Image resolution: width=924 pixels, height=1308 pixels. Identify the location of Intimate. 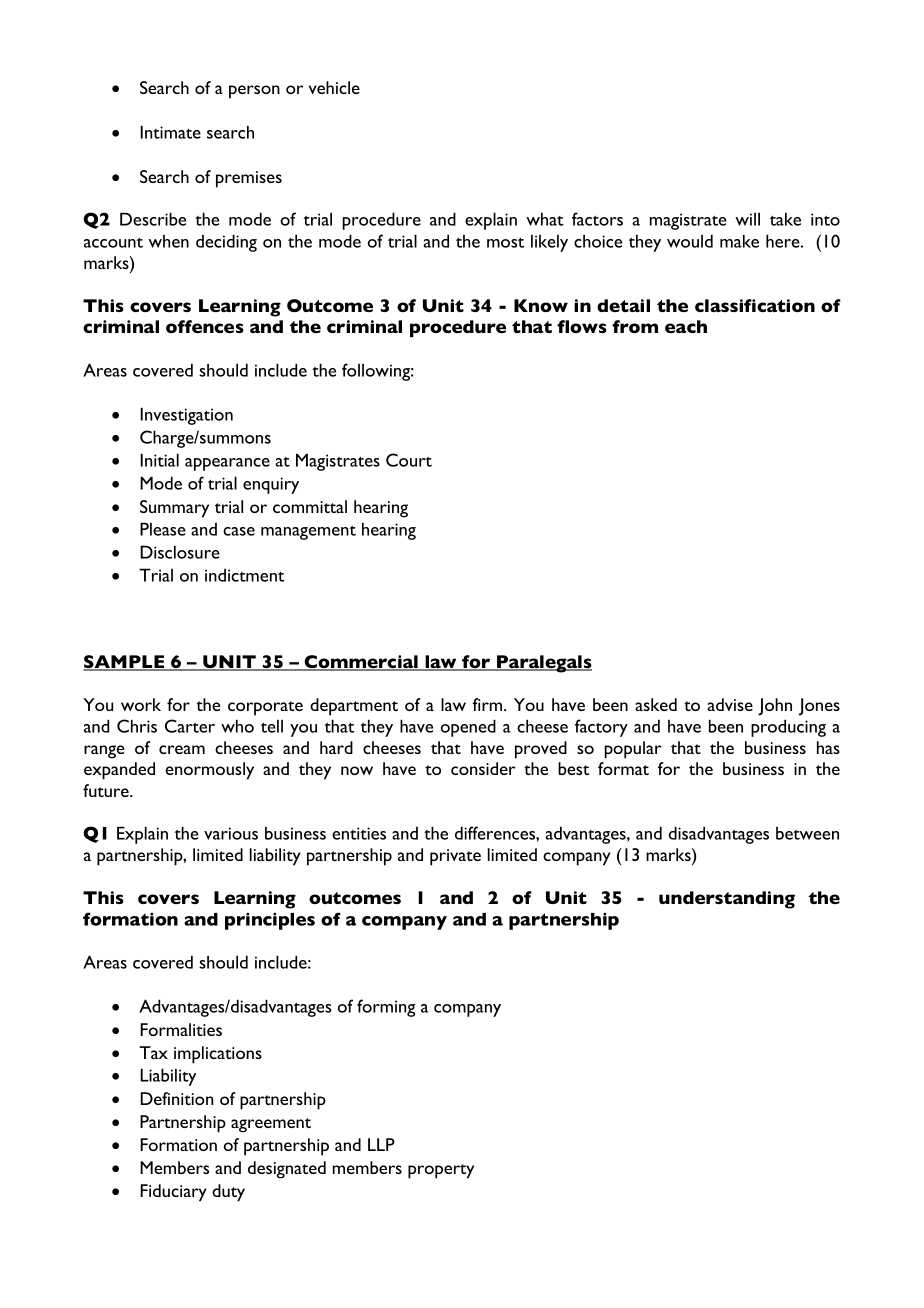
(170, 132).
